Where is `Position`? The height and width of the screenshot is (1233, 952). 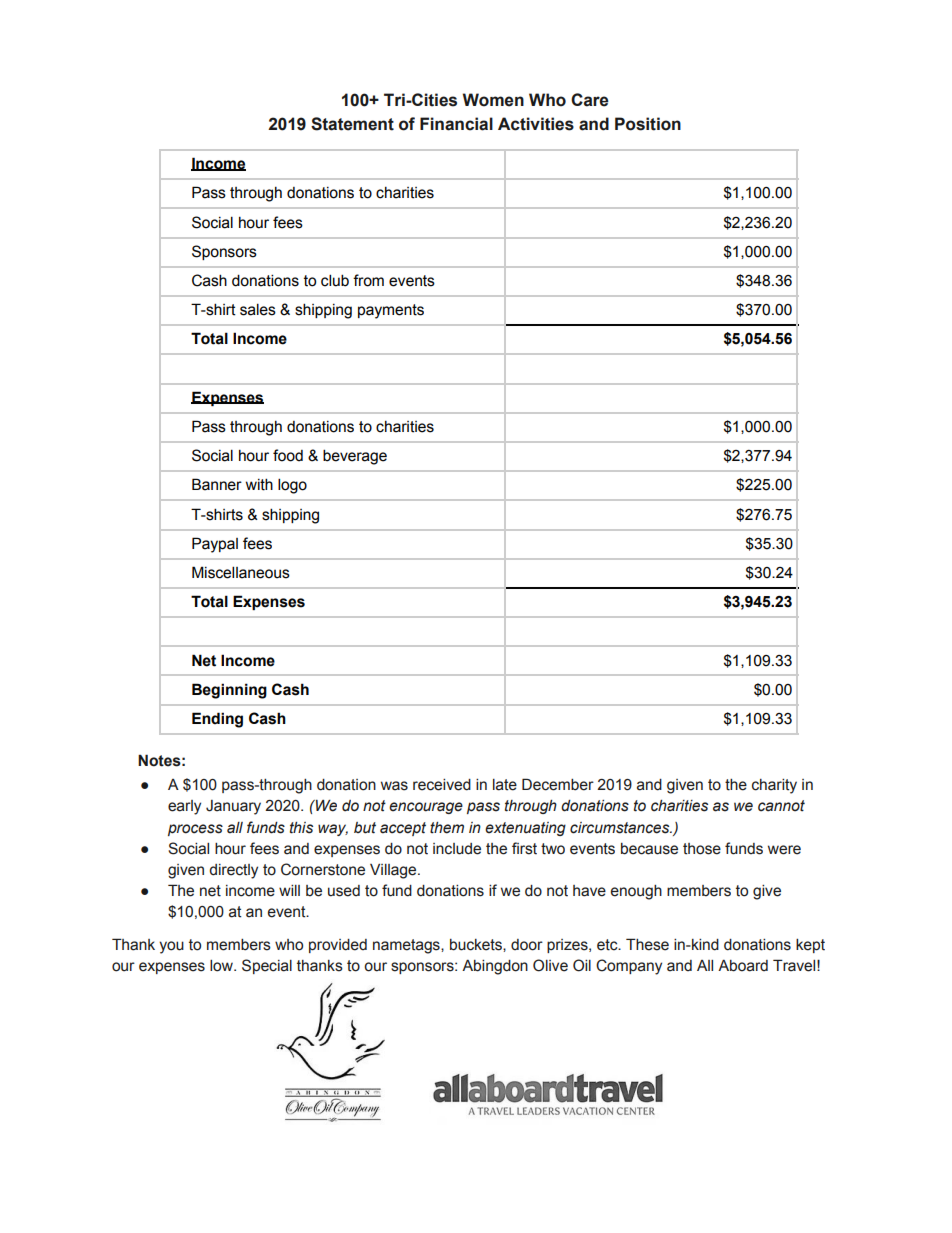 Position is located at coordinates (648, 124).
